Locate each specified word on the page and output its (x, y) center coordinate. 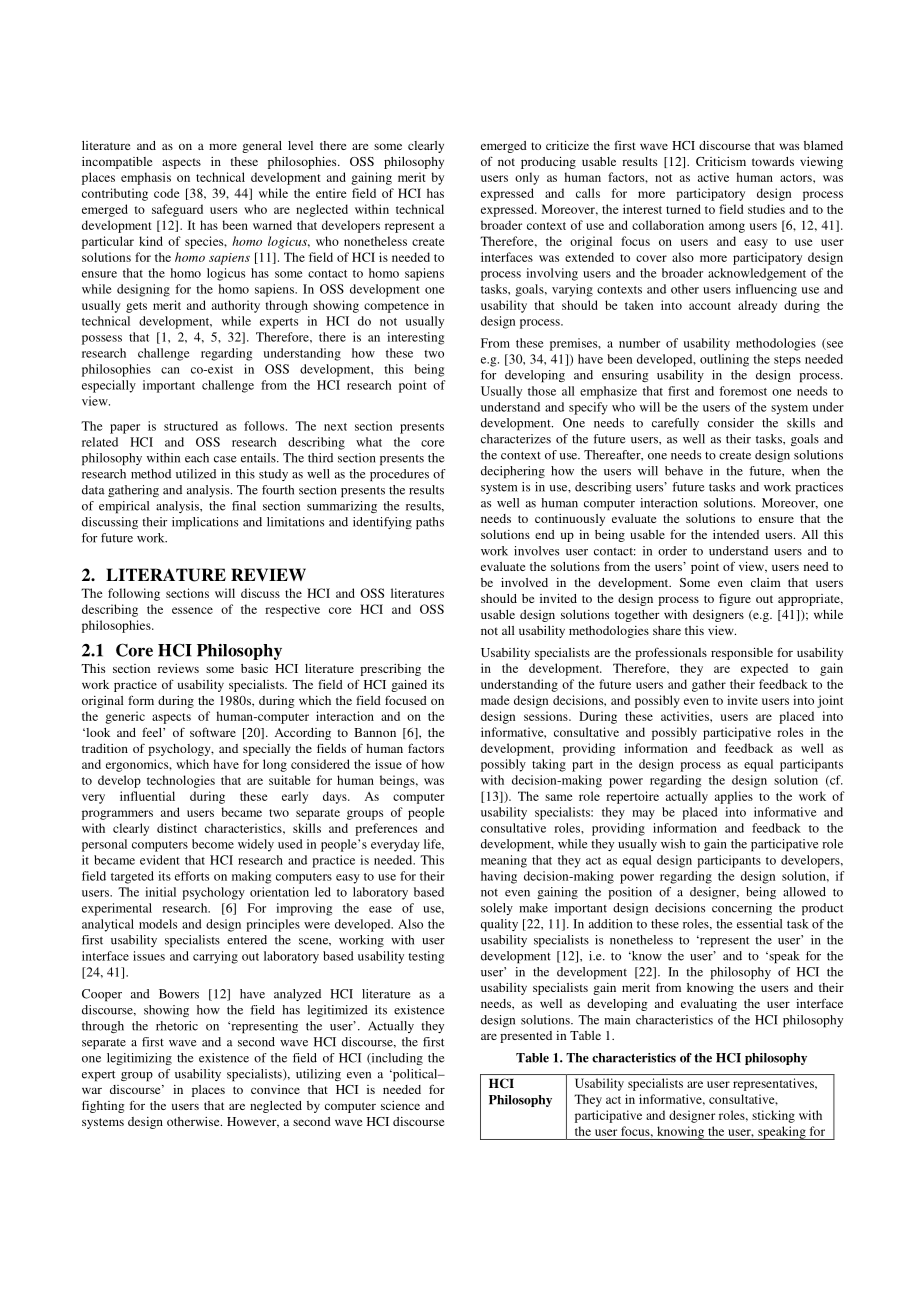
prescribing (390, 670)
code (166, 193)
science (400, 1105)
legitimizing (139, 1059)
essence (192, 610)
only (527, 178)
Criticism (721, 161)
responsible (742, 653)
